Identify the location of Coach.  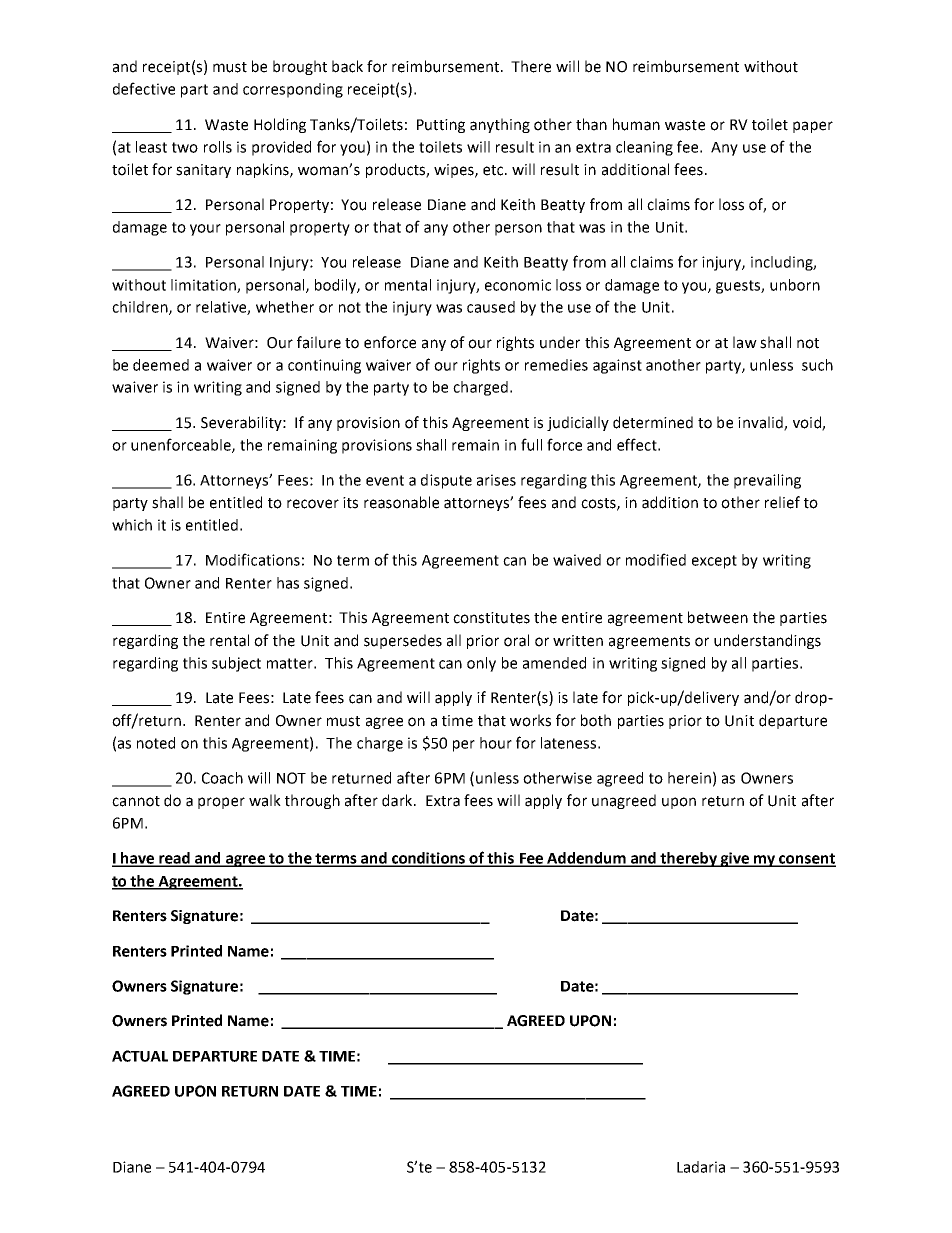
(222, 778).
